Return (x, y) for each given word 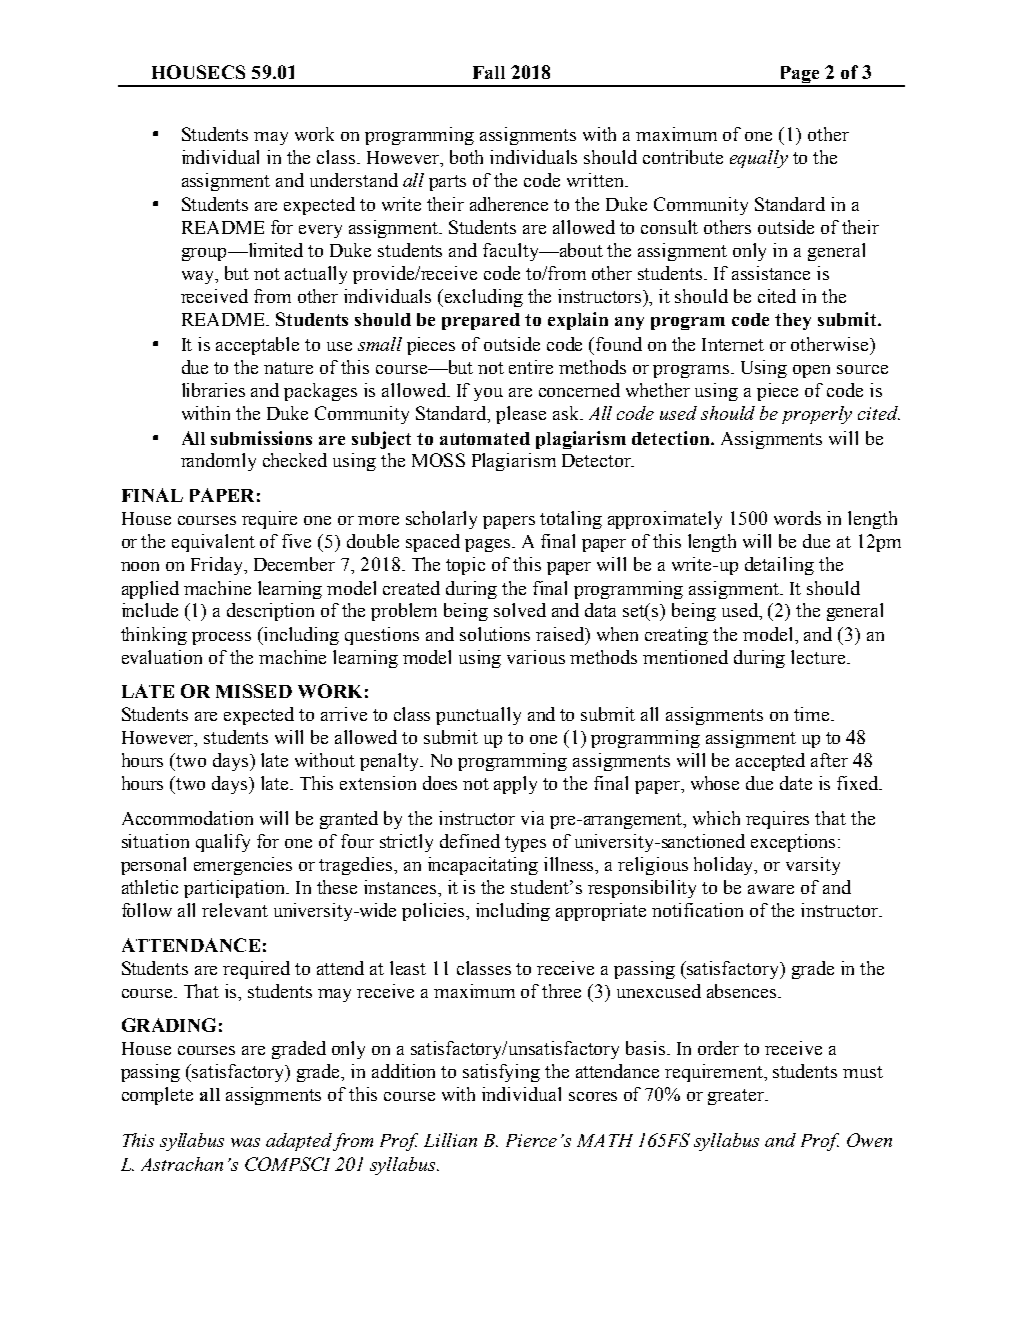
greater (737, 1097)
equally (759, 159)
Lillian (450, 1140)
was (245, 1142)
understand (354, 180)
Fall (489, 72)
